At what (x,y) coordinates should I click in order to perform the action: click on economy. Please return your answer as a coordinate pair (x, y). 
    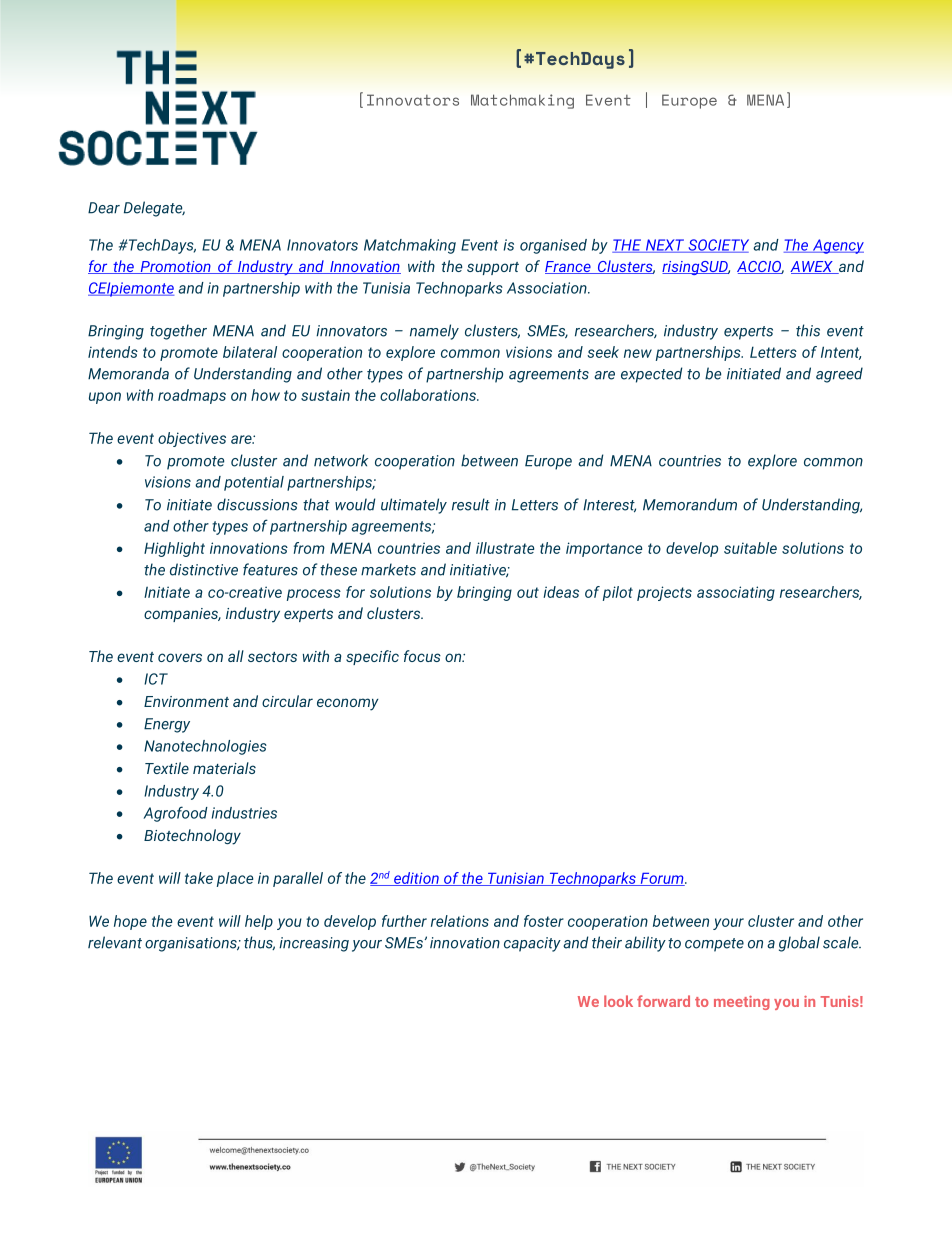
    Looking at the image, I should click on (348, 704).
